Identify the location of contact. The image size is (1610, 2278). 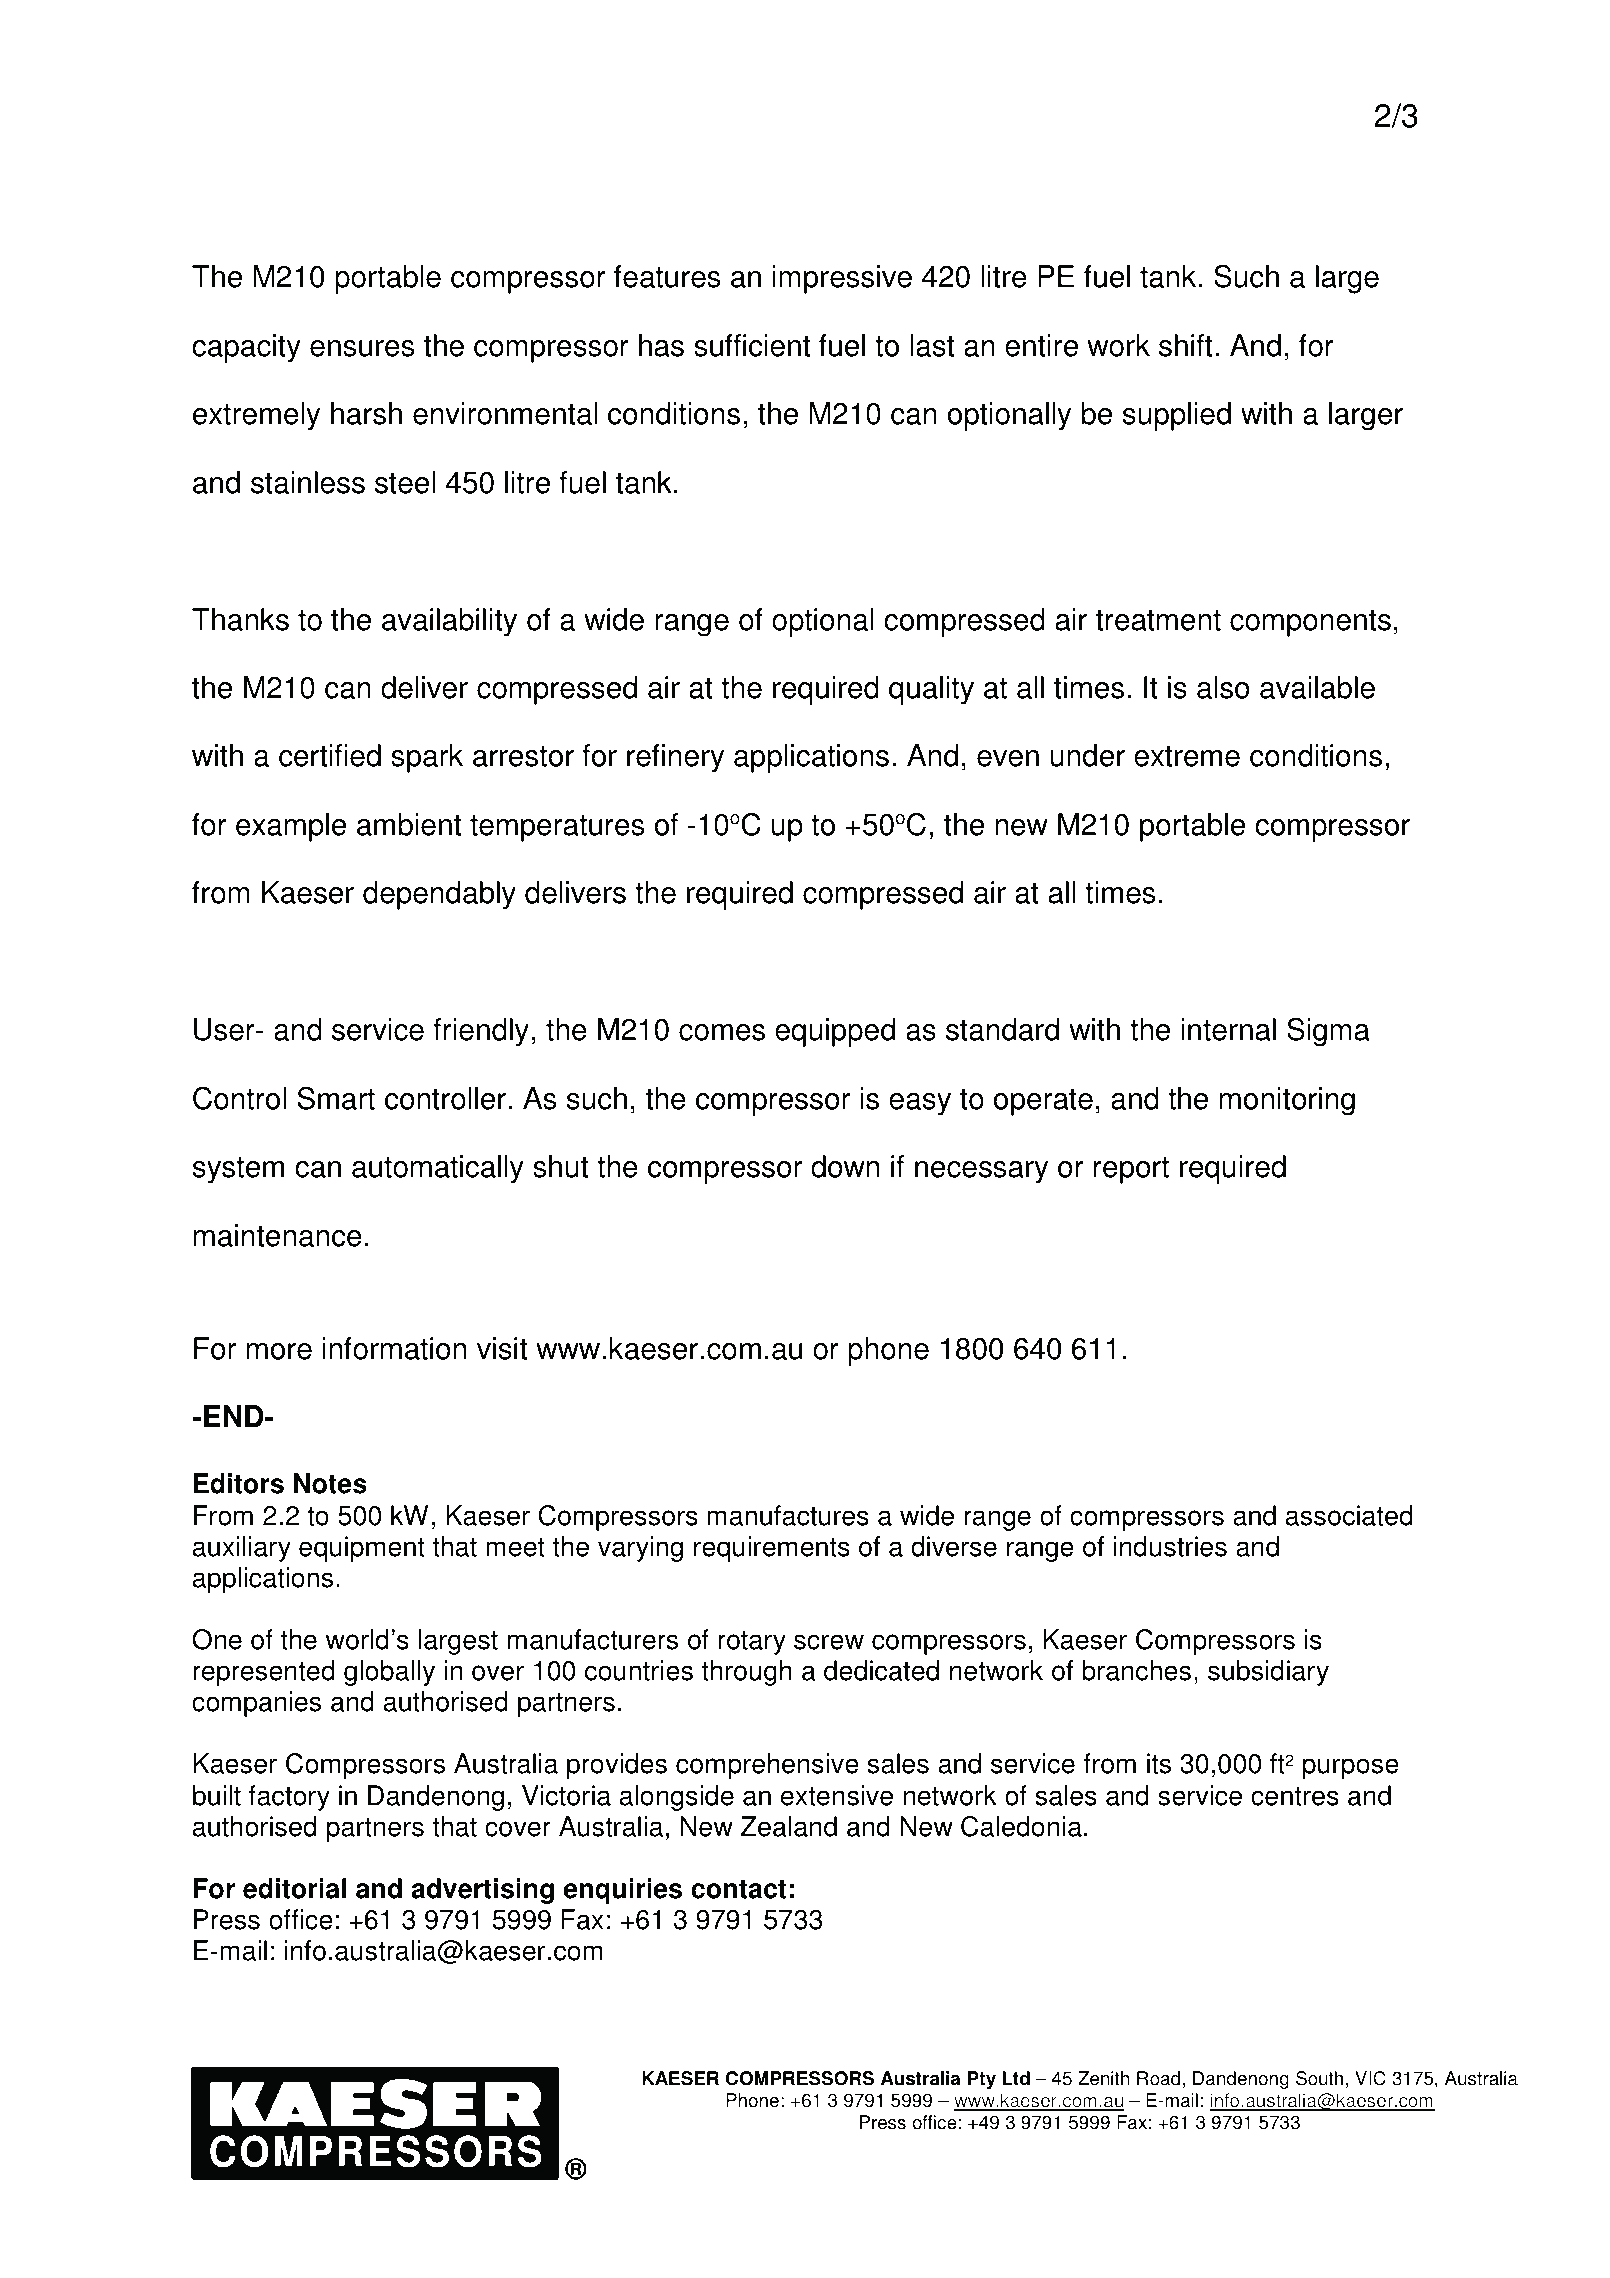
(738, 1889).
